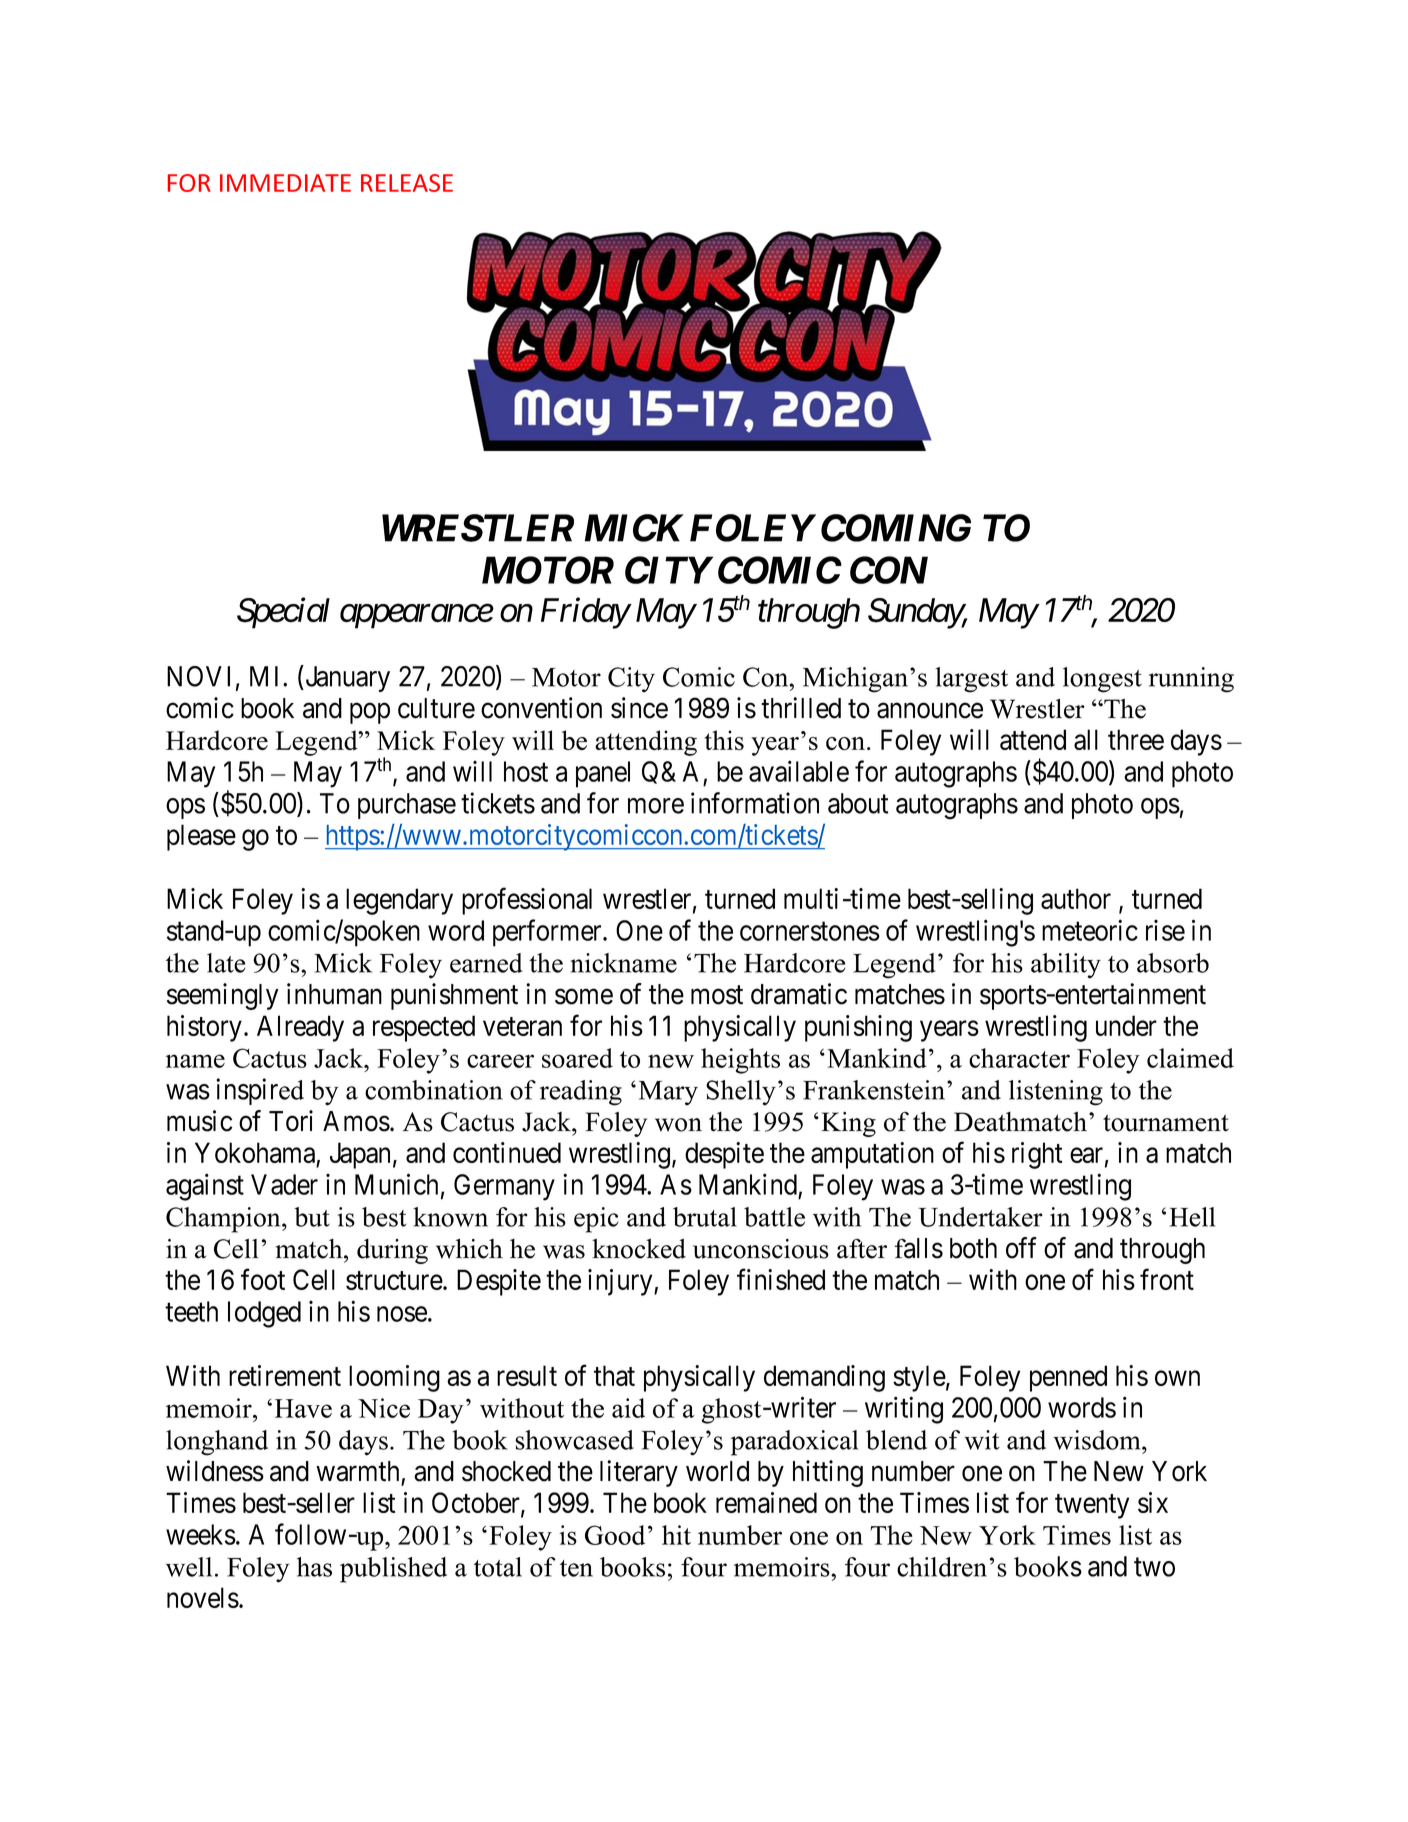 The width and height of the screenshot is (1408, 1822). What do you see at coordinates (283, 613) in the screenshot?
I see `Special` at bounding box center [283, 613].
